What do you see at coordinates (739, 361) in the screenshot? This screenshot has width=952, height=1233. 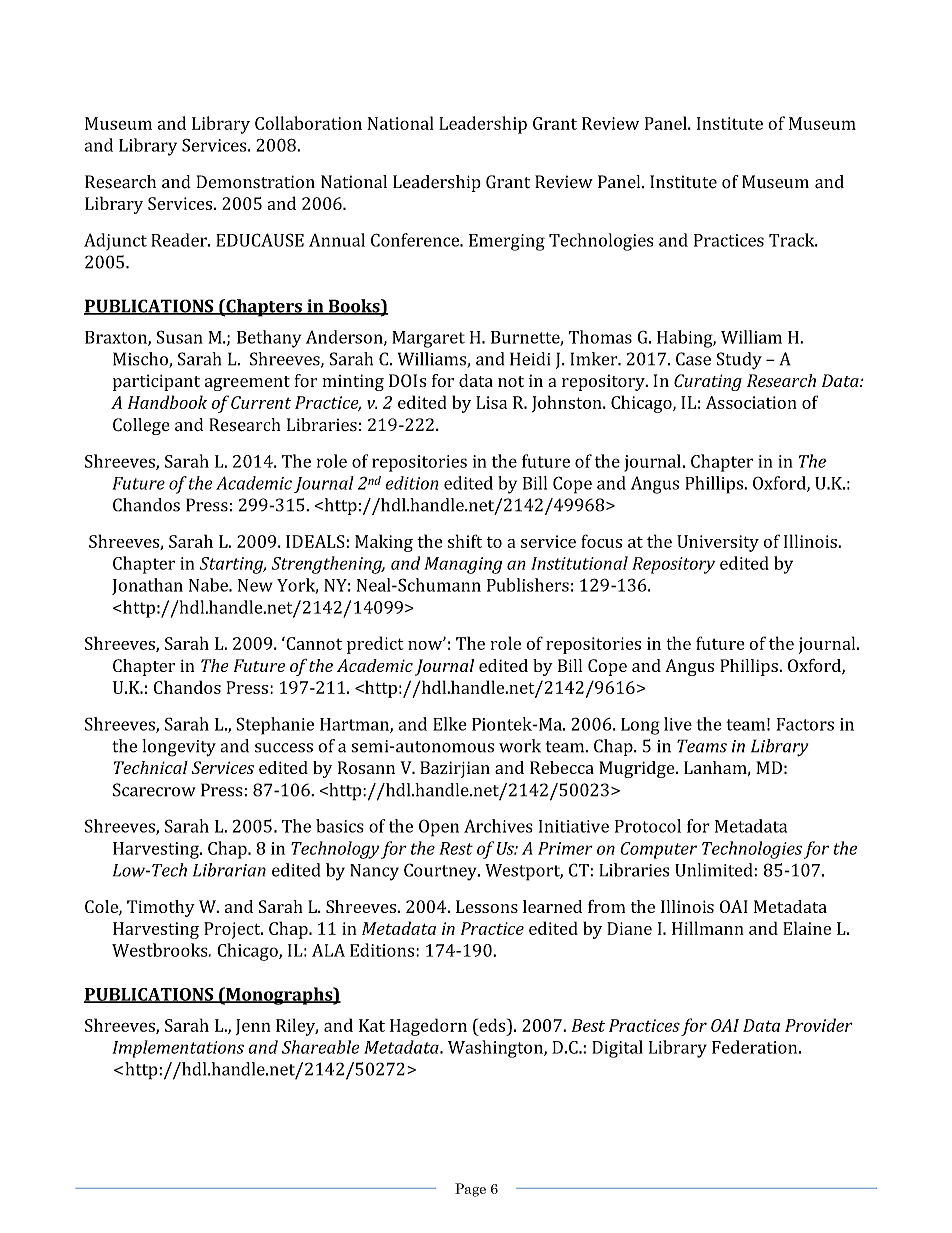 I see `Study` at bounding box center [739, 361].
